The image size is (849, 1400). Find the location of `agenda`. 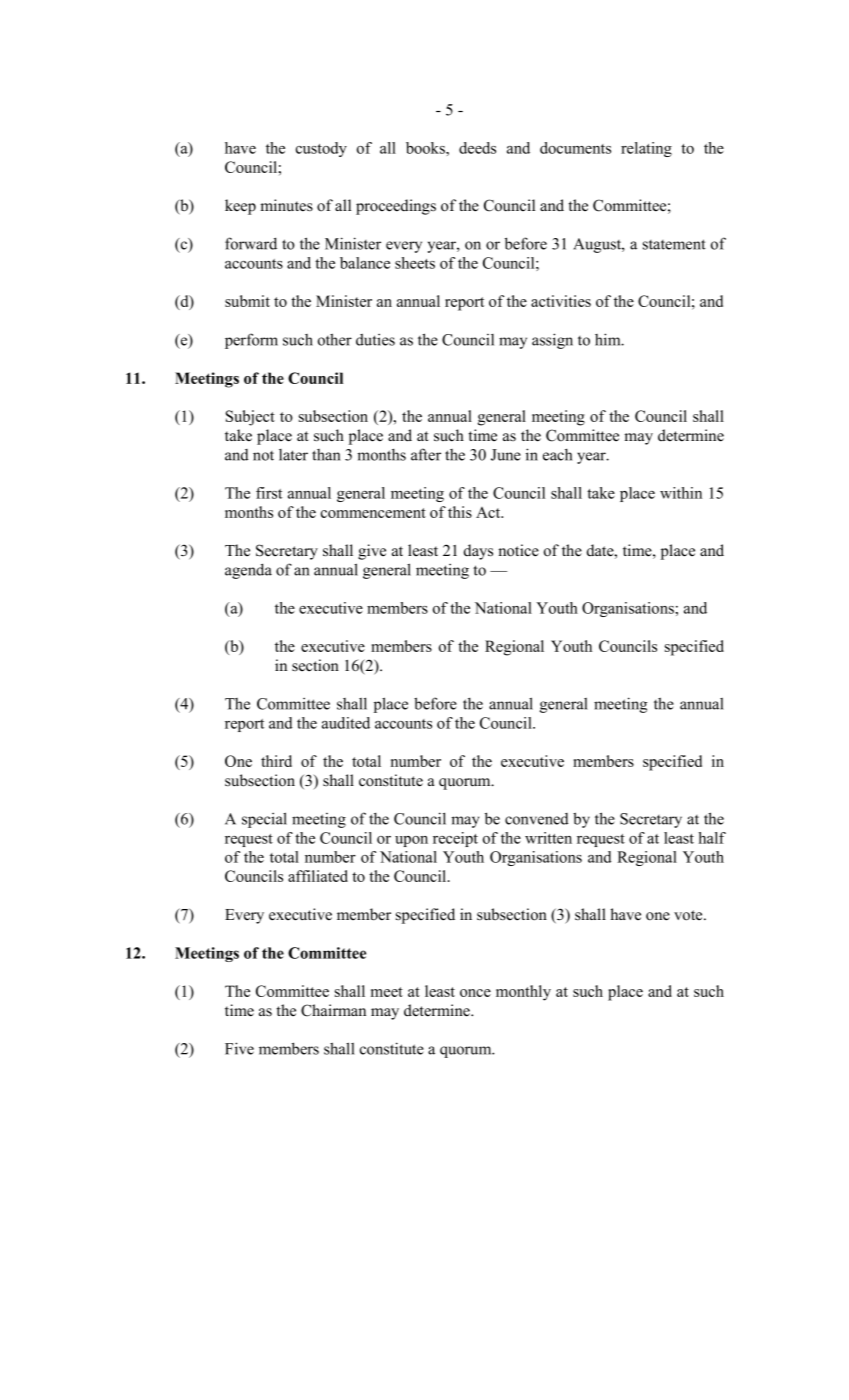

agenda is located at coordinates (248, 571).
